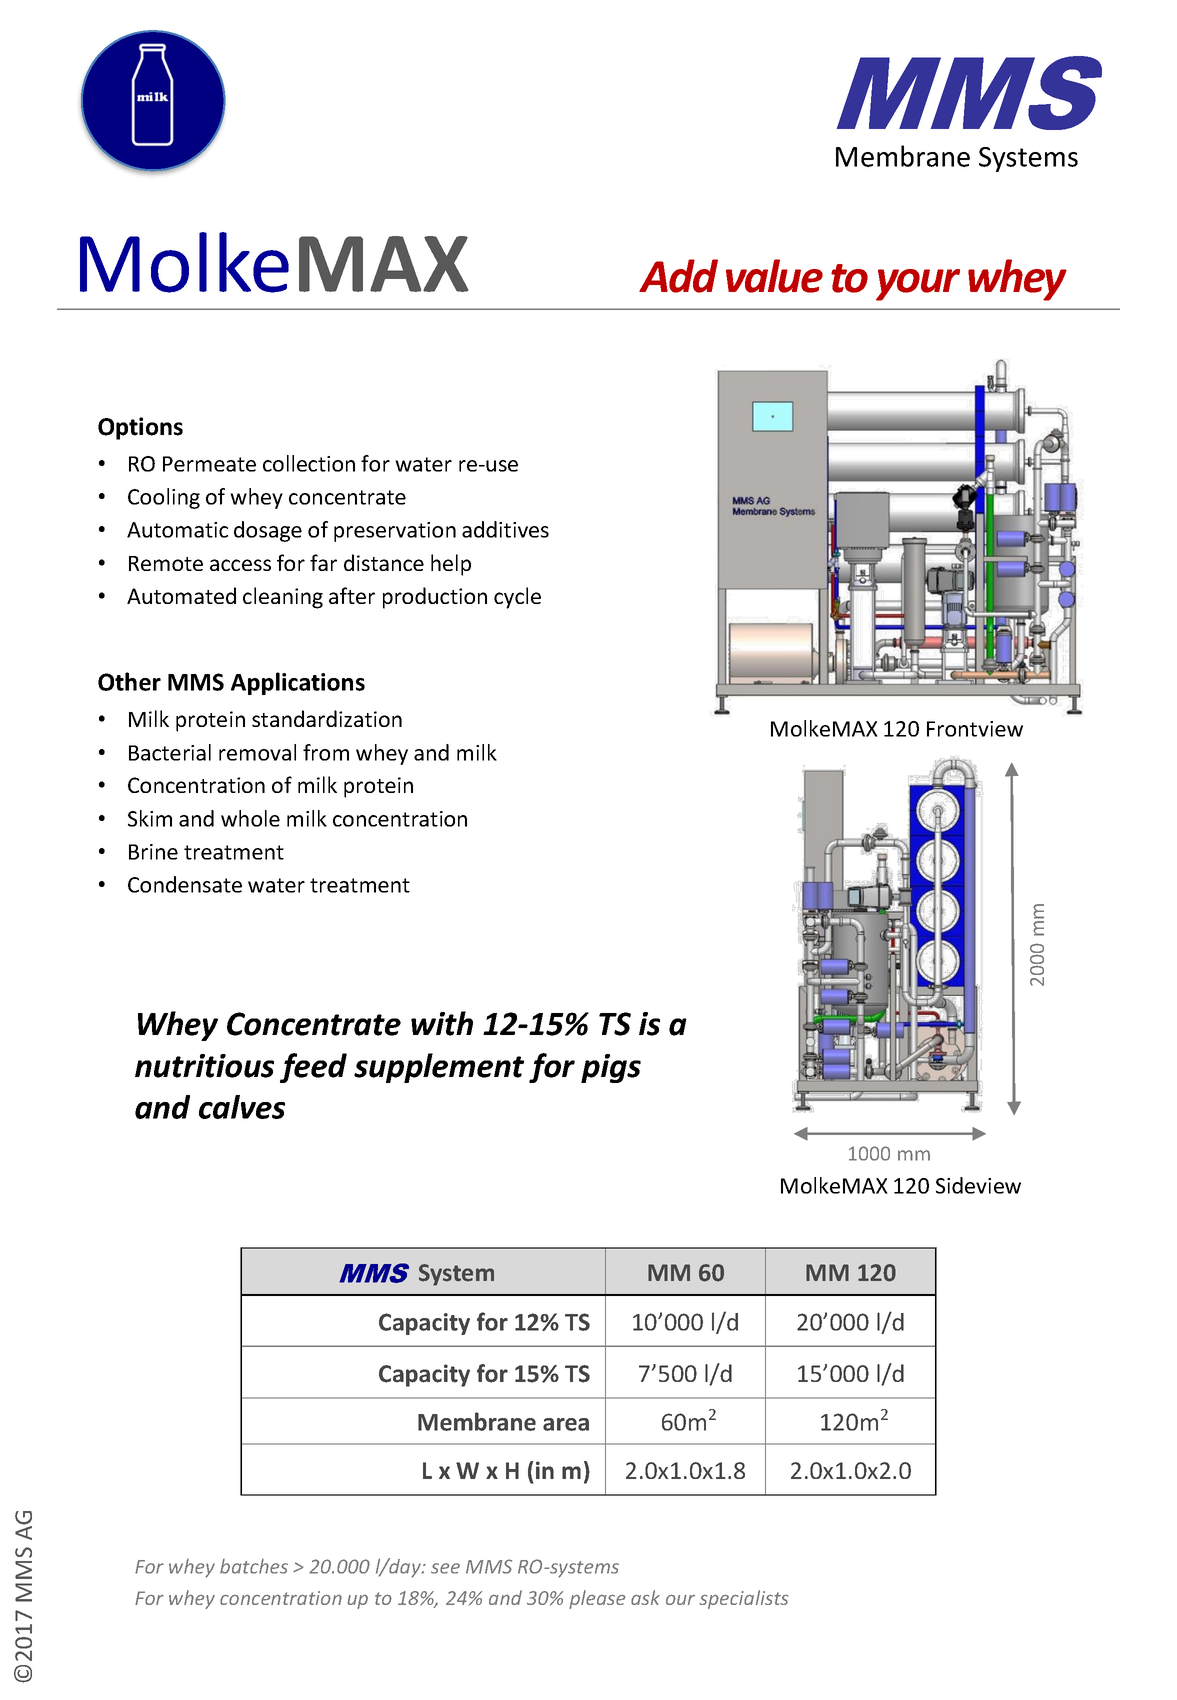 This page has height=1700, width=1177. I want to click on Condensate, so click(185, 884).
